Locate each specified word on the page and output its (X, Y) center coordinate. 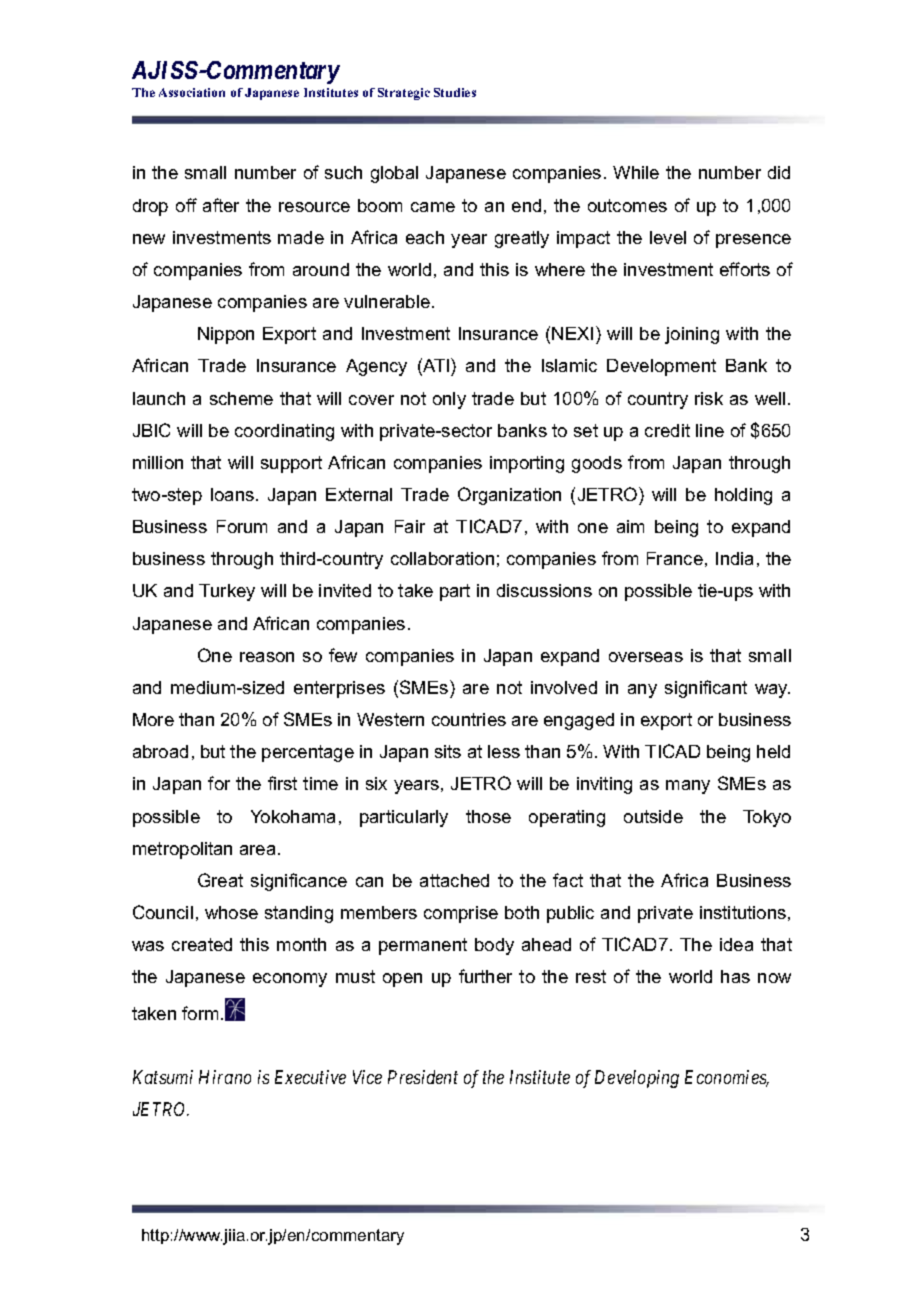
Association (192, 92)
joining (692, 335)
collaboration (442, 558)
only (449, 400)
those (488, 816)
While (636, 172)
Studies (455, 92)
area (257, 850)
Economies (727, 1078)
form (200, 1013)
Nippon (226, 335)
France (675, 558)
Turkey (227, 592)
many (688, 787)
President (423, 1077)
